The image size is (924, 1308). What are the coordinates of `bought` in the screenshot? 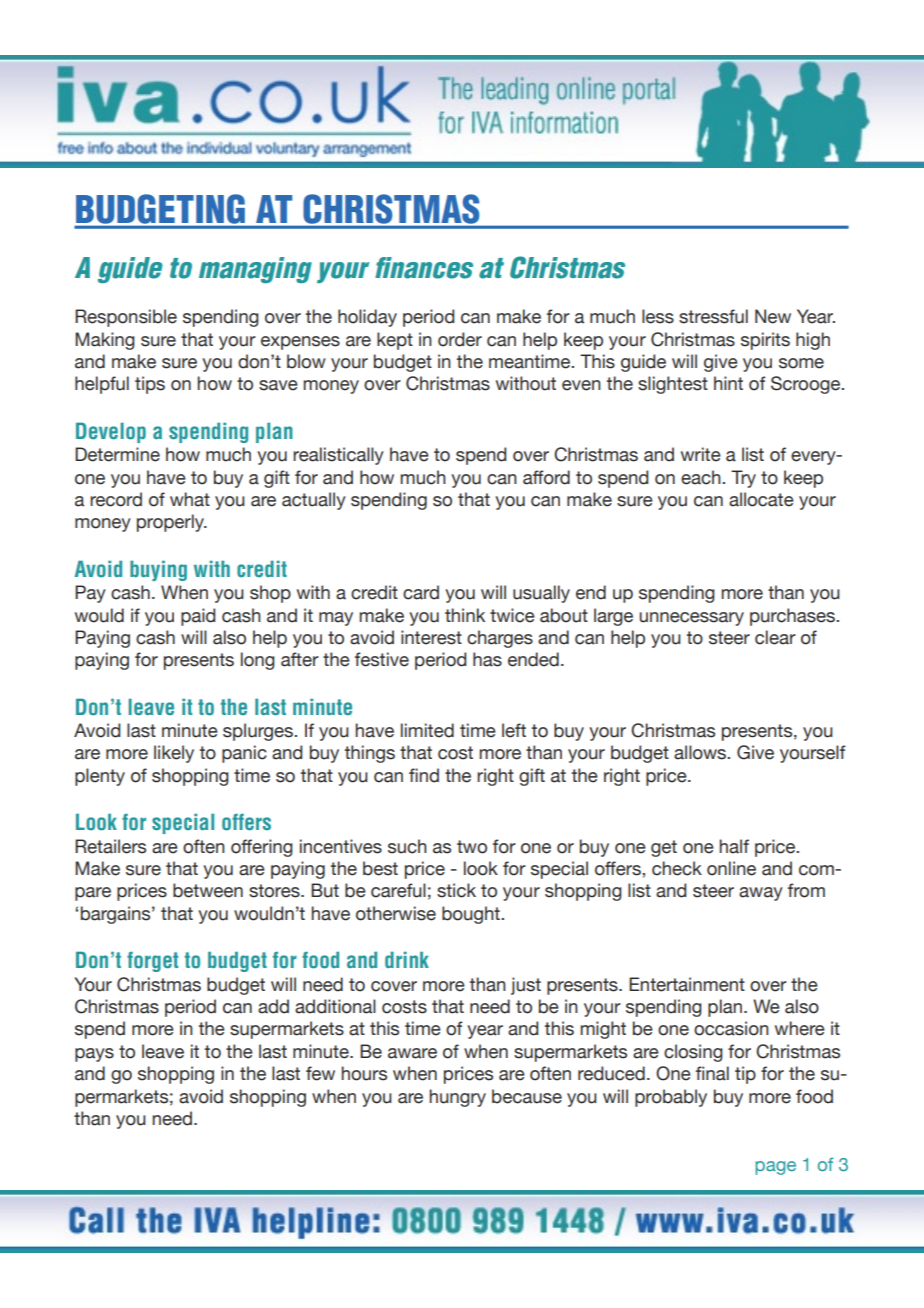 It's located at (471, 915).
